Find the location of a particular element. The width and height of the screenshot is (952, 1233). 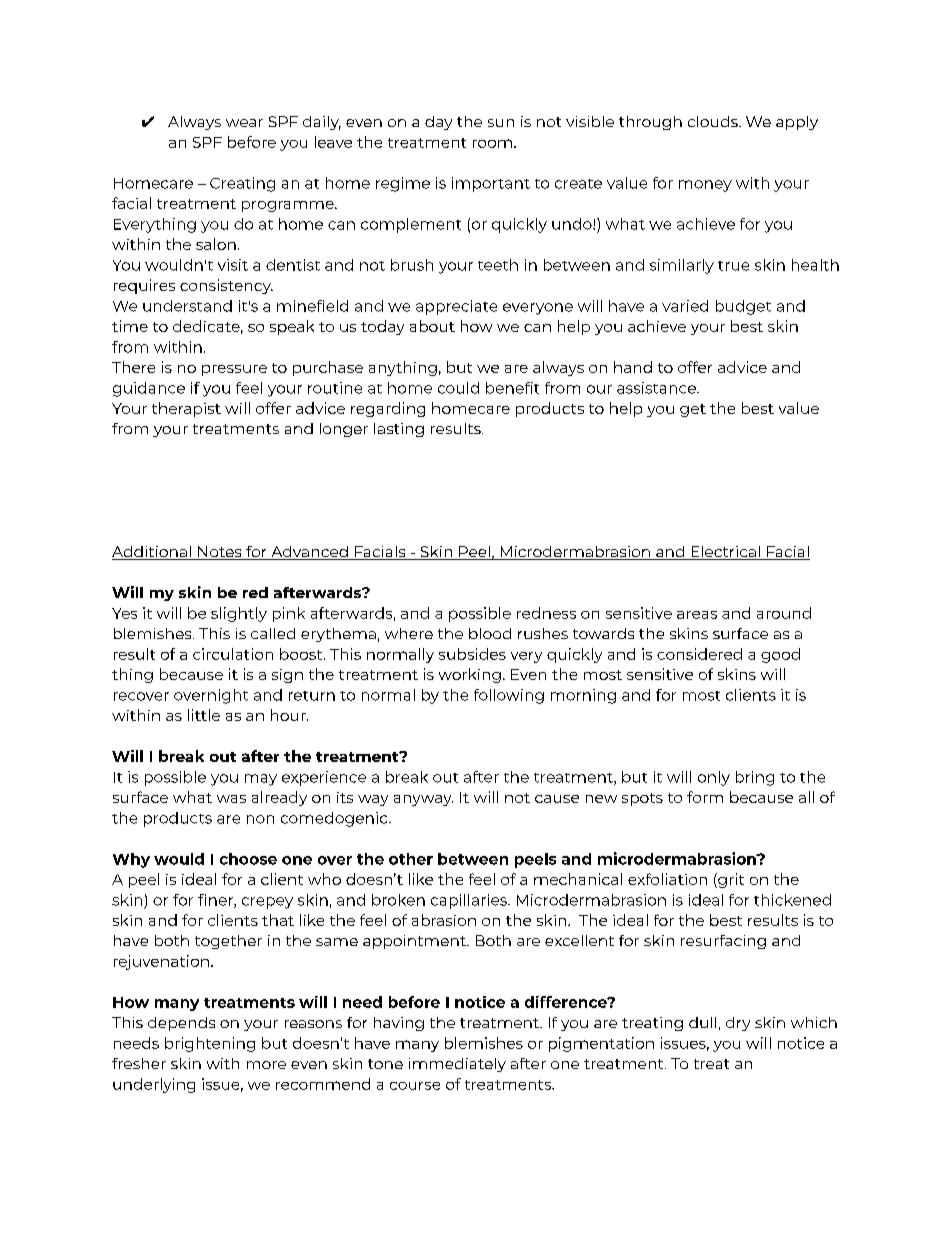

clouds is located at coordinates (714, 121).
